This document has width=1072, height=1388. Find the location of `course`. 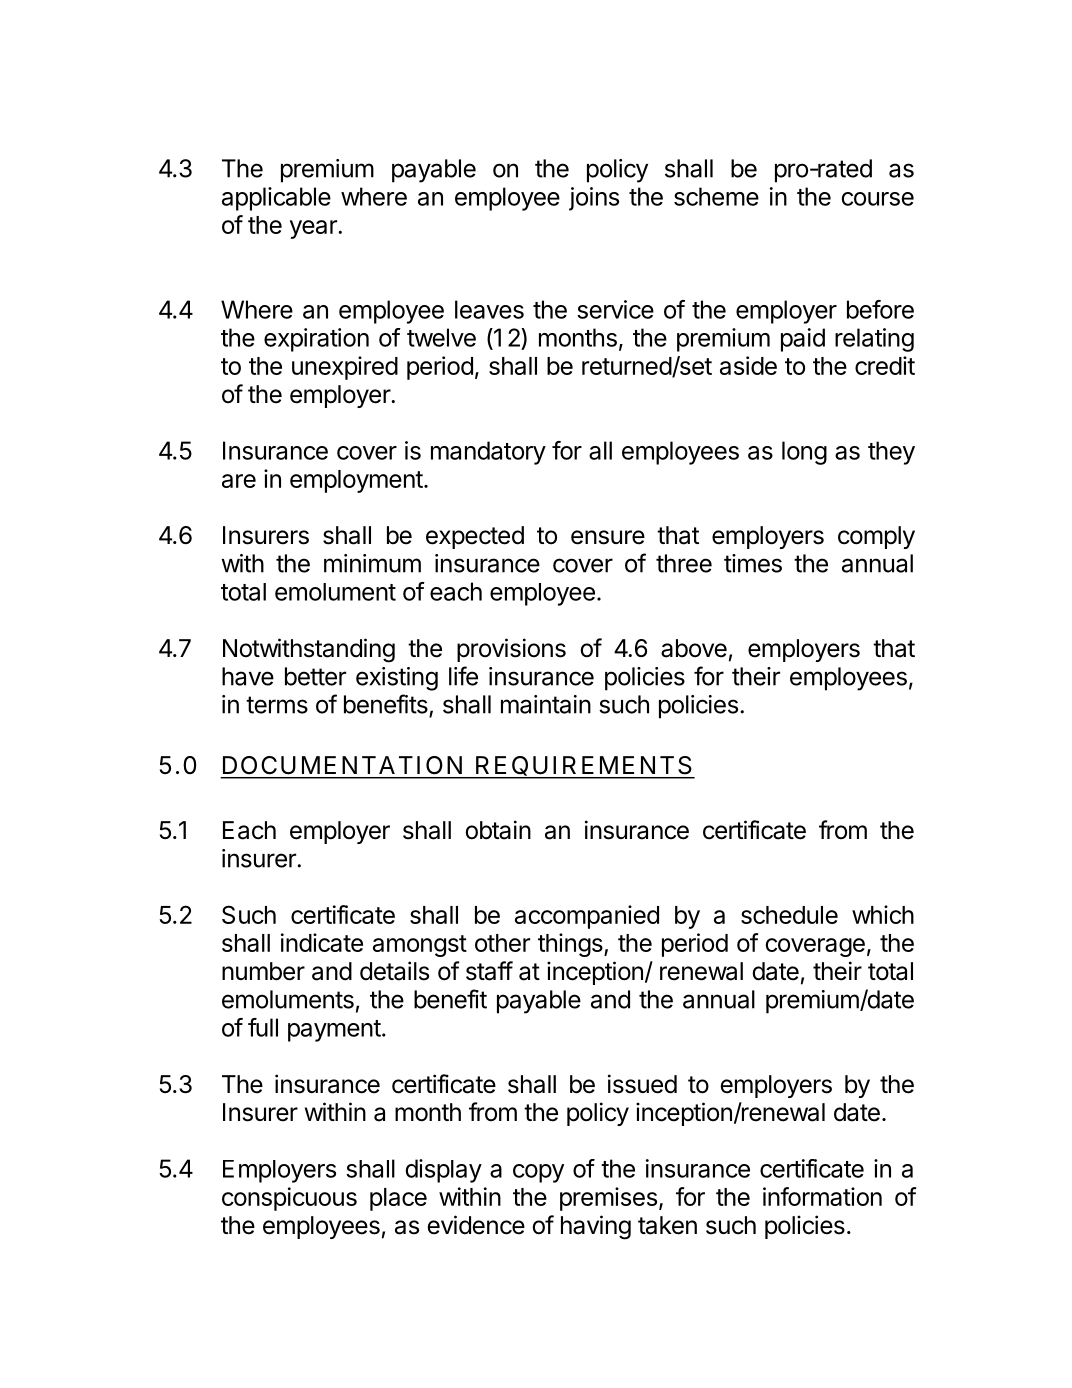

course is located at coordinates (878, 199).
